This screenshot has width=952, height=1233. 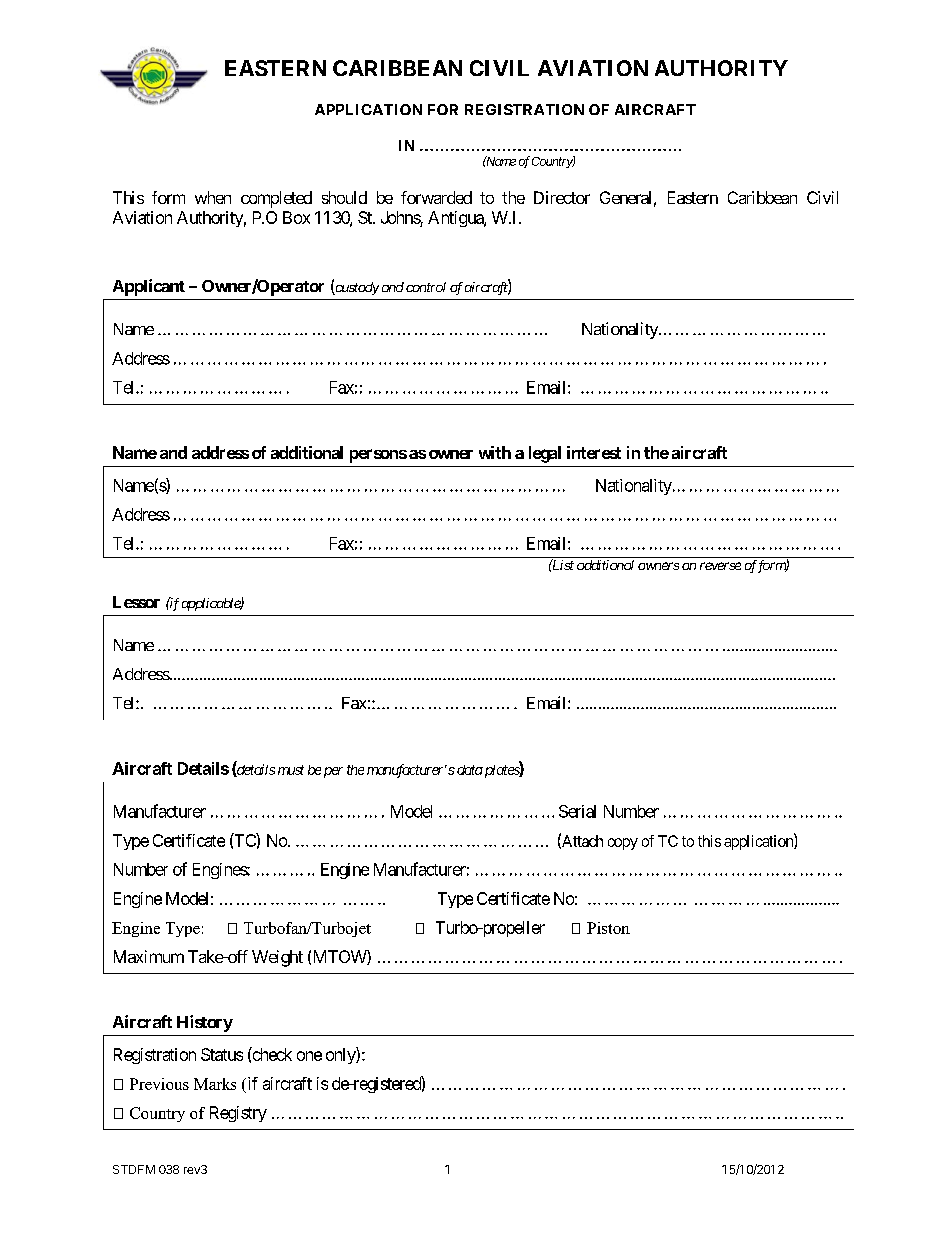 I want to click on Antigua, so click(x=456, y=219).
